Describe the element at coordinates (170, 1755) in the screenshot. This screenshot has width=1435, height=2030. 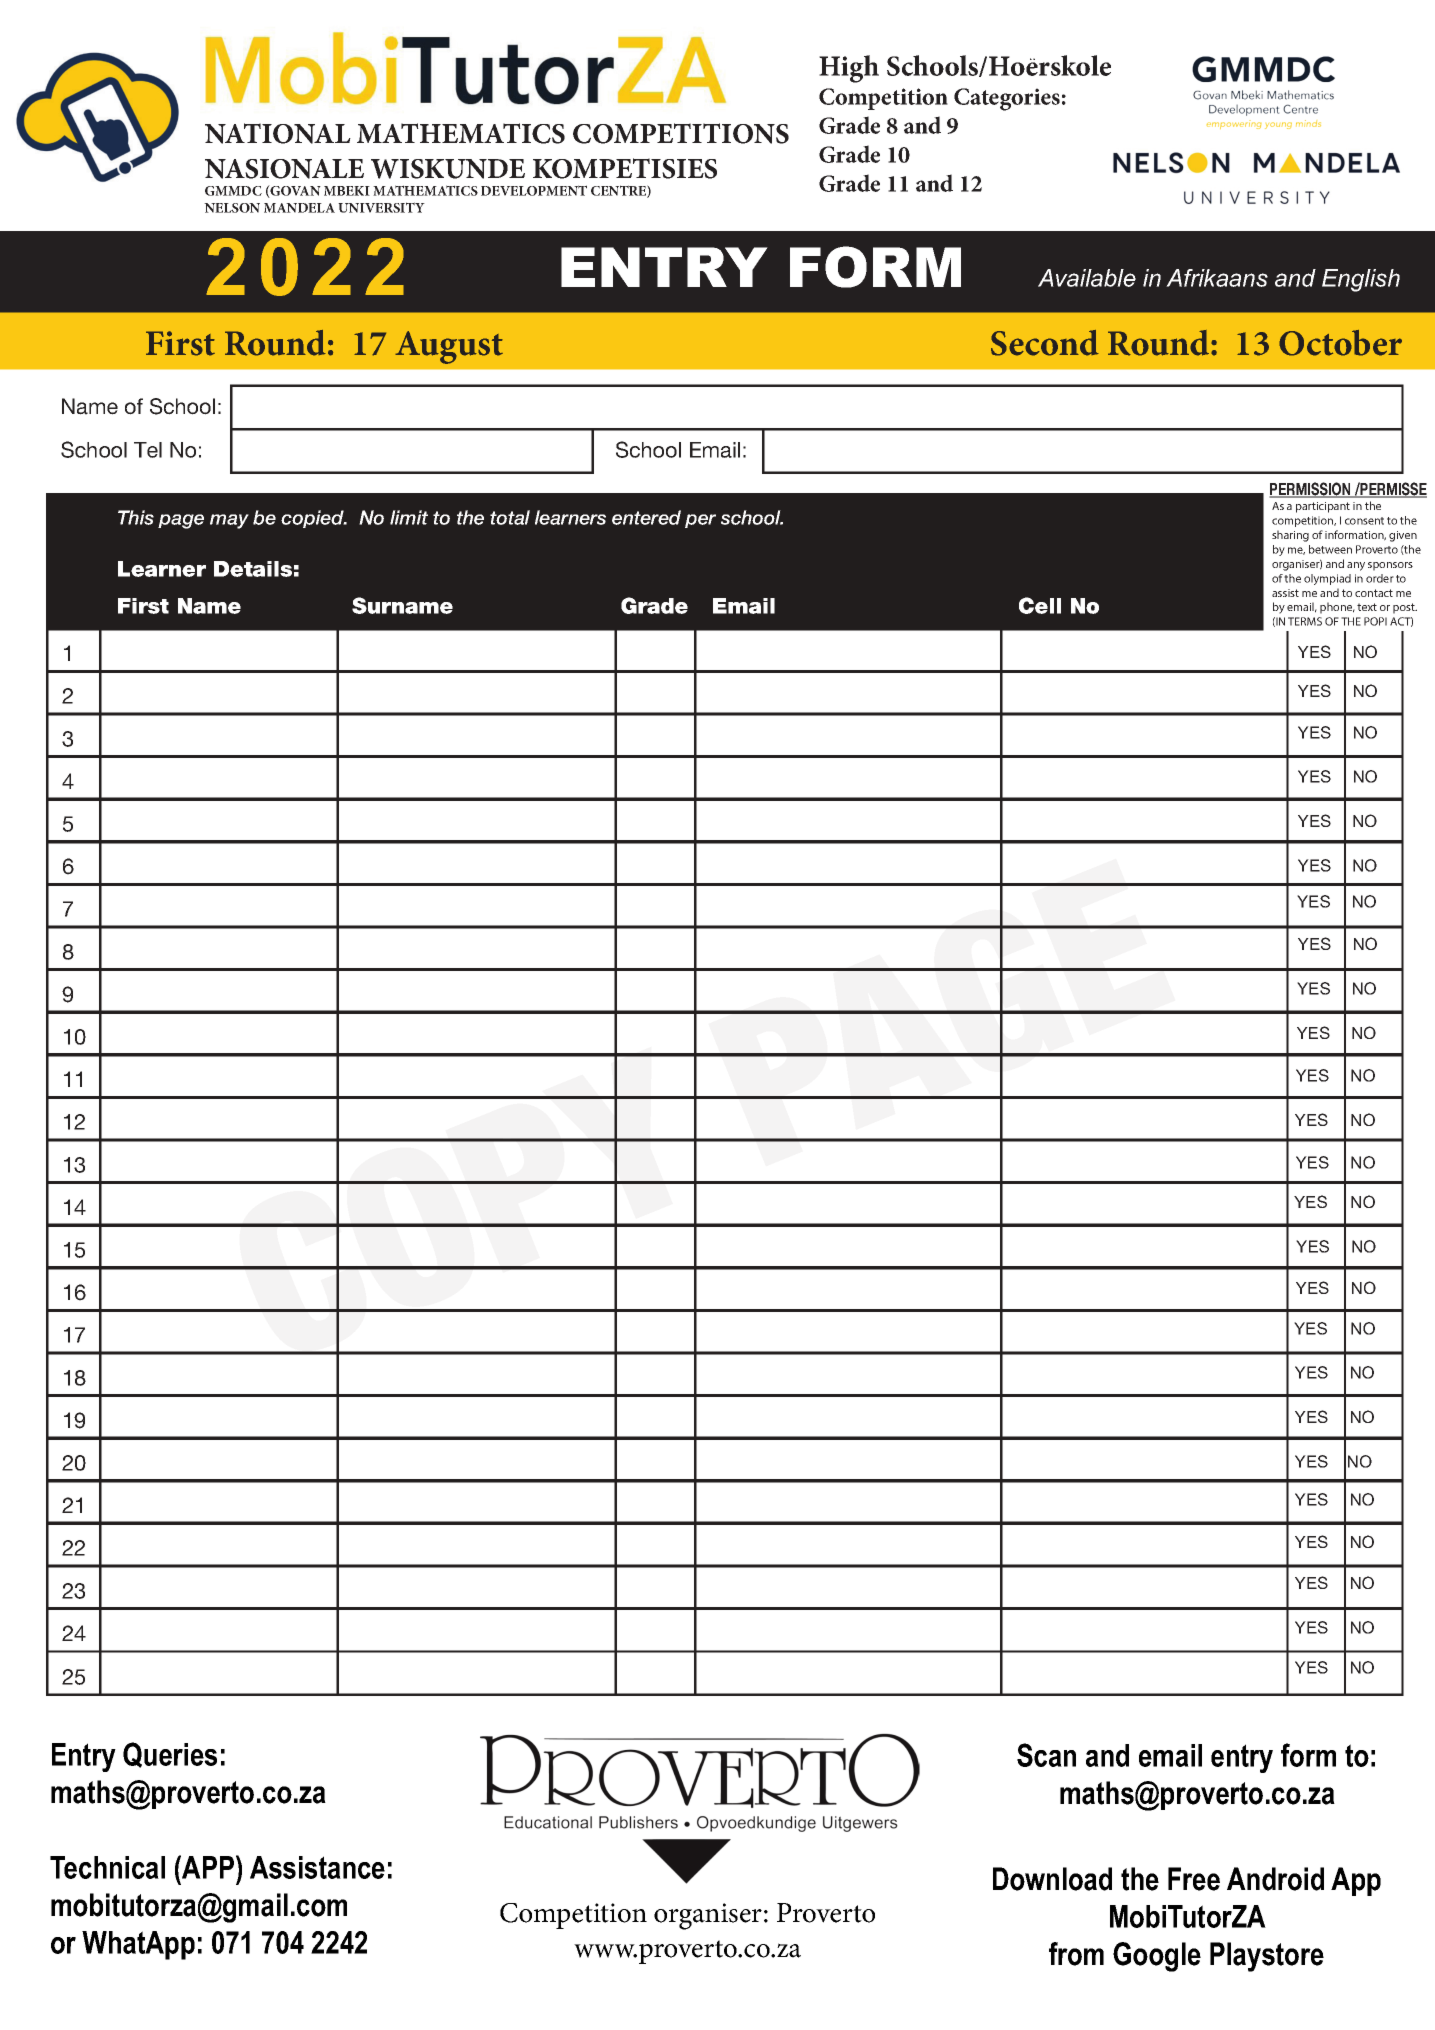
I see `Queries` at that location.
